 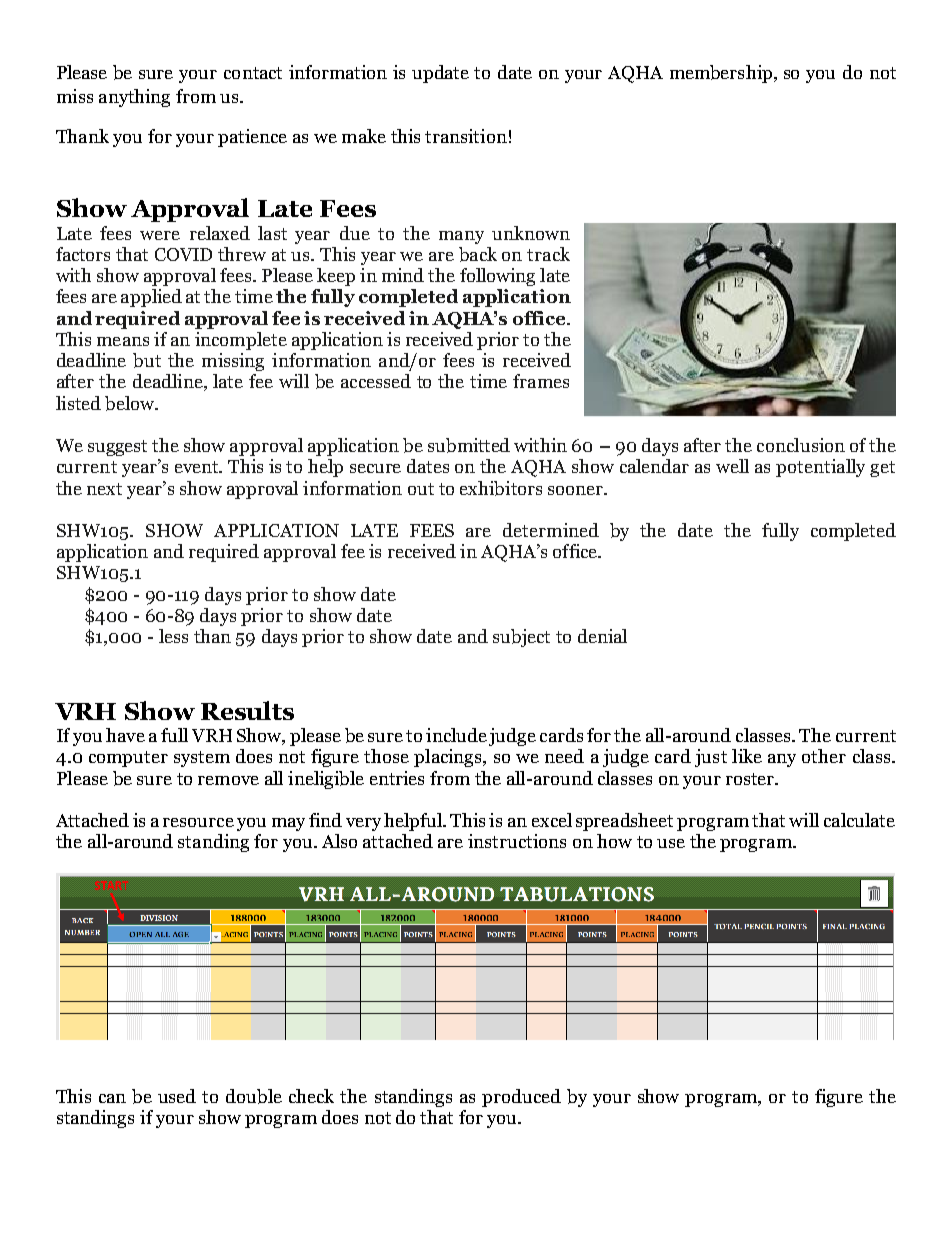 I want to click on transition, so click(x=466, y=136).
